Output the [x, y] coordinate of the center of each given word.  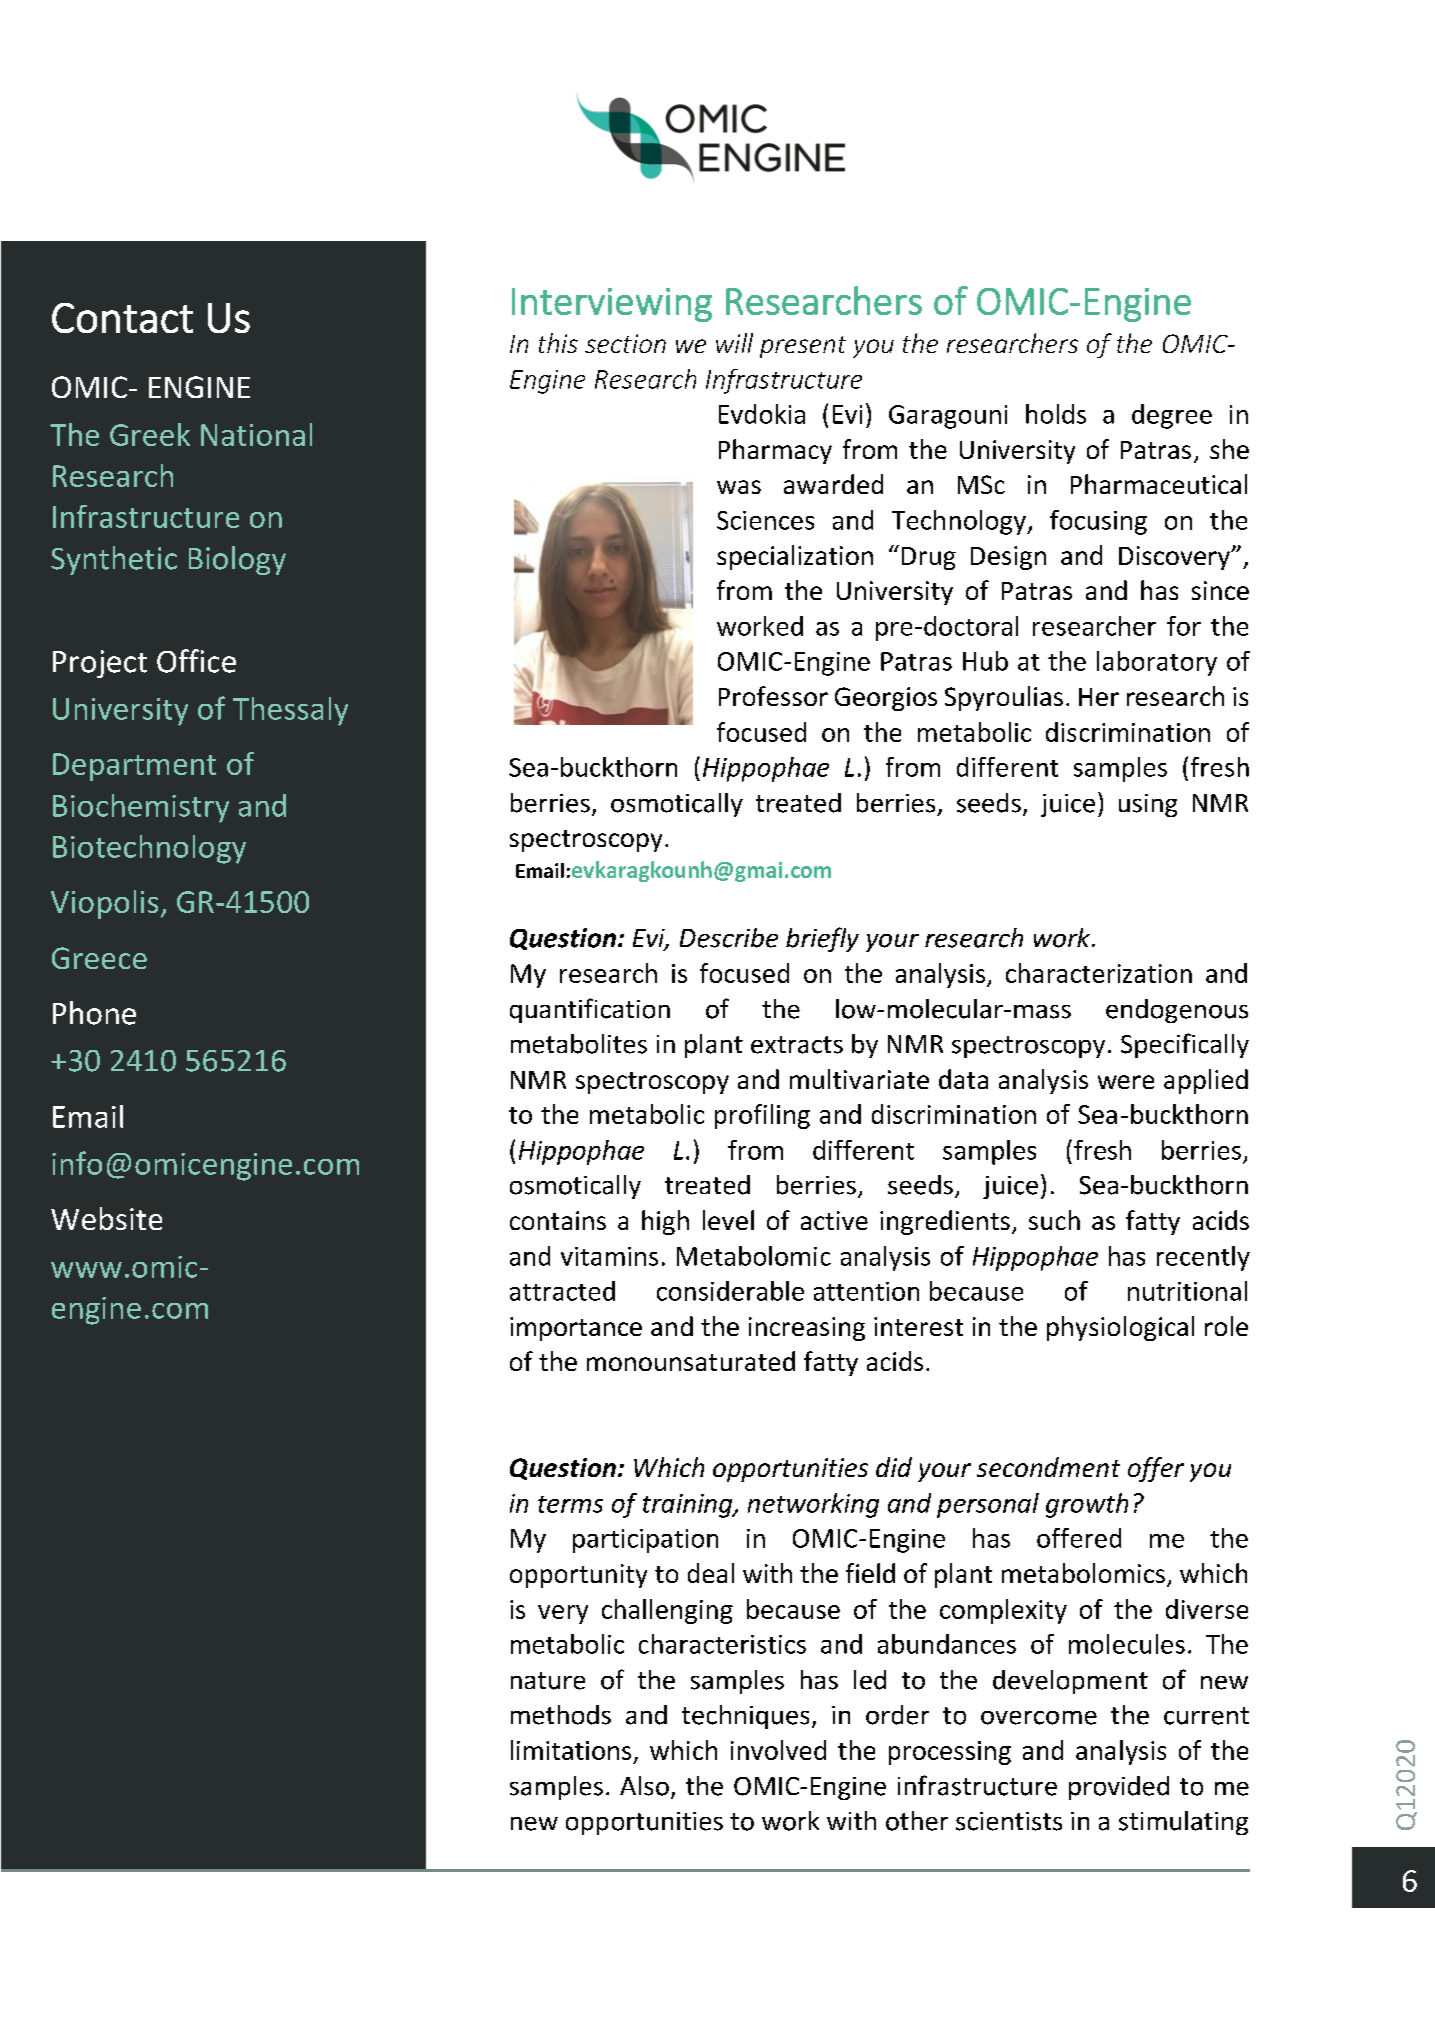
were [1126, 1082]
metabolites [579, 1044]
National [256, 434]
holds [1056, 414]
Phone [94, 1013]
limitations [571, 1750]
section [625, 343]
